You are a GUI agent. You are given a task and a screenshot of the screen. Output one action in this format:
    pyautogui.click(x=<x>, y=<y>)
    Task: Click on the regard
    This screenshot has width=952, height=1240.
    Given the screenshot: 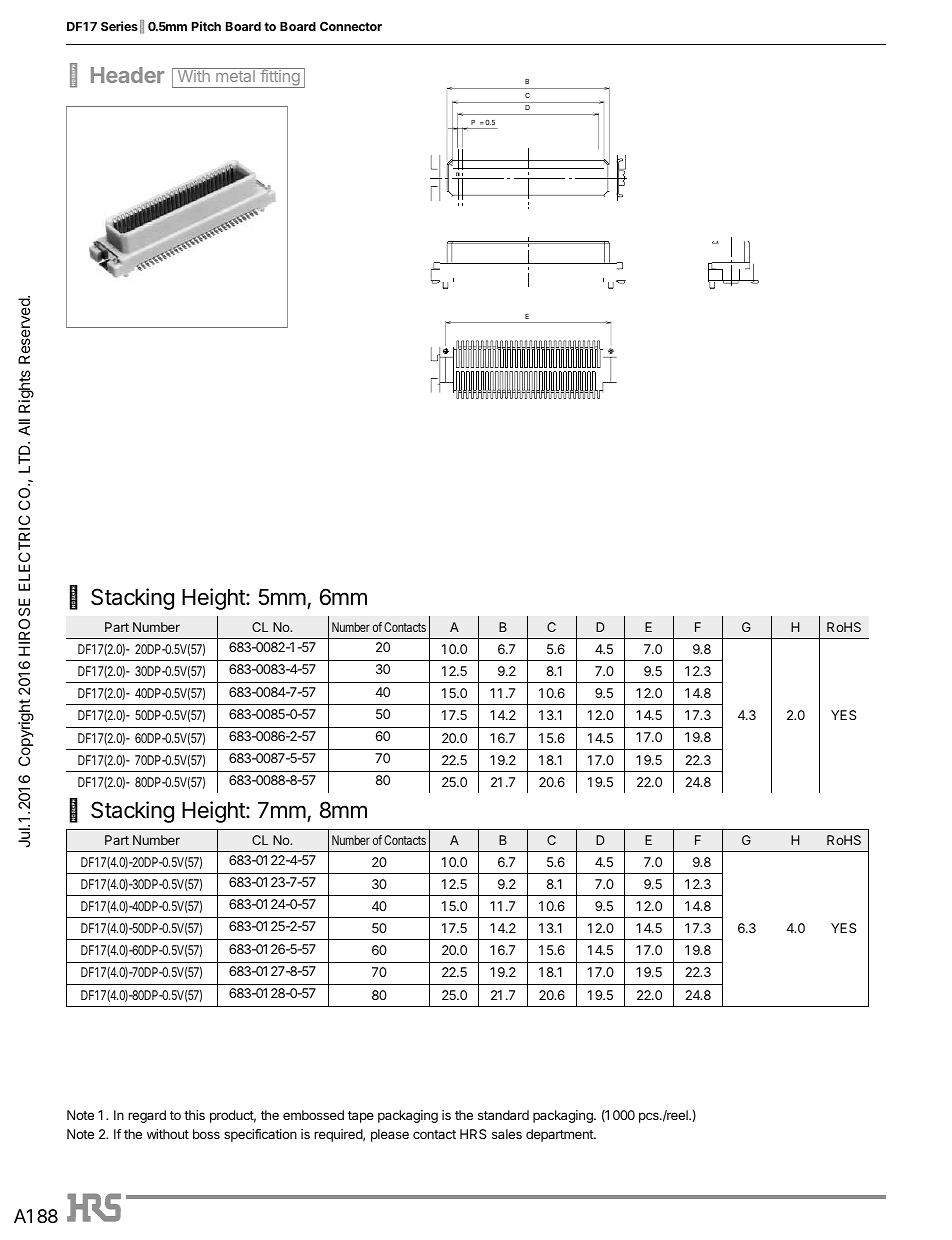 What is the action you would take?
    pyautogui.click(x=147, y=1116)
